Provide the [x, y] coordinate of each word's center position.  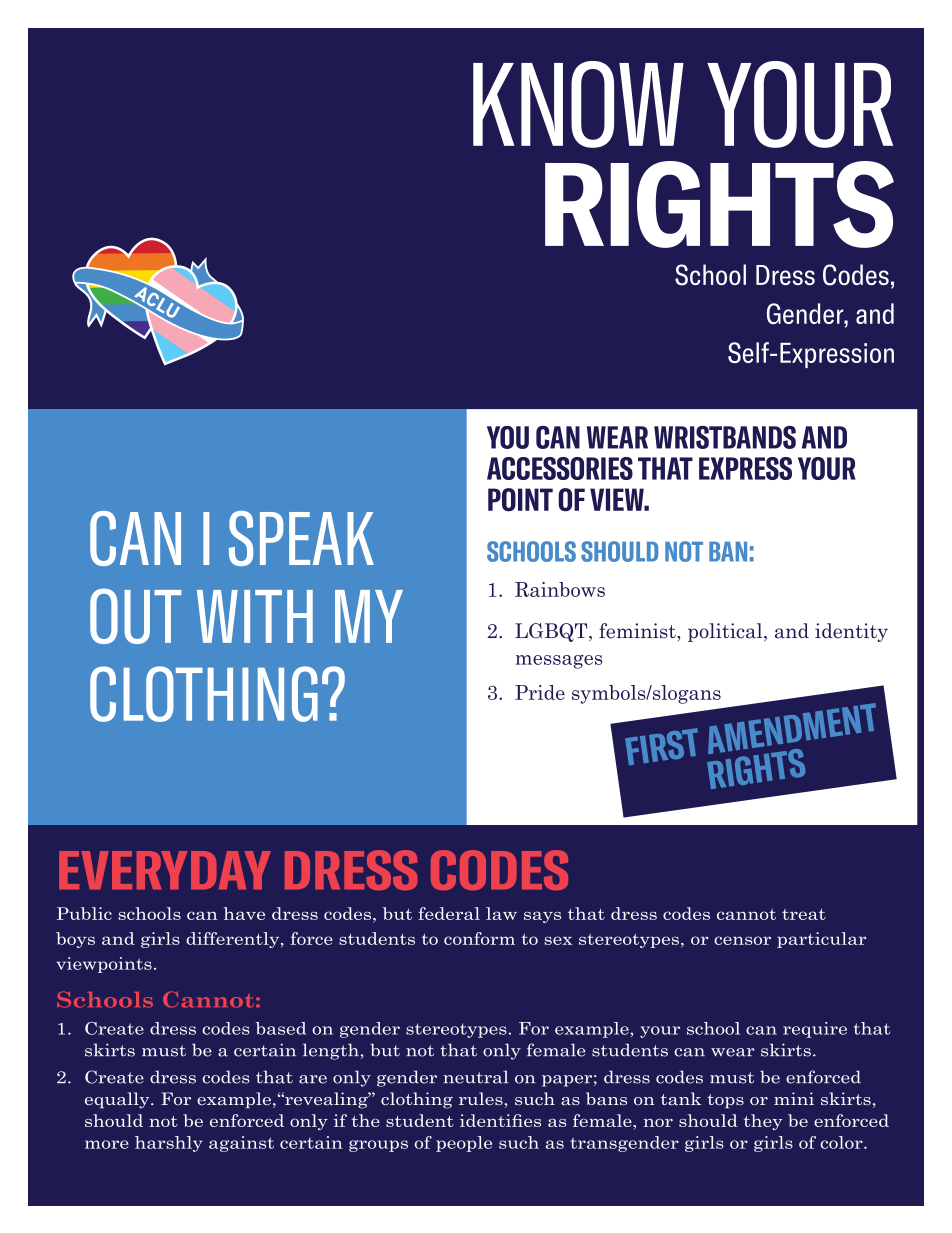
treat [804, 914]
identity [851, 632]
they [763, 1122]
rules [482, 1098]
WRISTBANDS [725, 437]
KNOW [578, 104]
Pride [540, 692]
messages [559, 662]
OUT [135, 616]
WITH [255, 616]
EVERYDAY [165, 870]
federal [449, 913]
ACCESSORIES [560, 468]
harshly [169, 1144]
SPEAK [301, 538]
